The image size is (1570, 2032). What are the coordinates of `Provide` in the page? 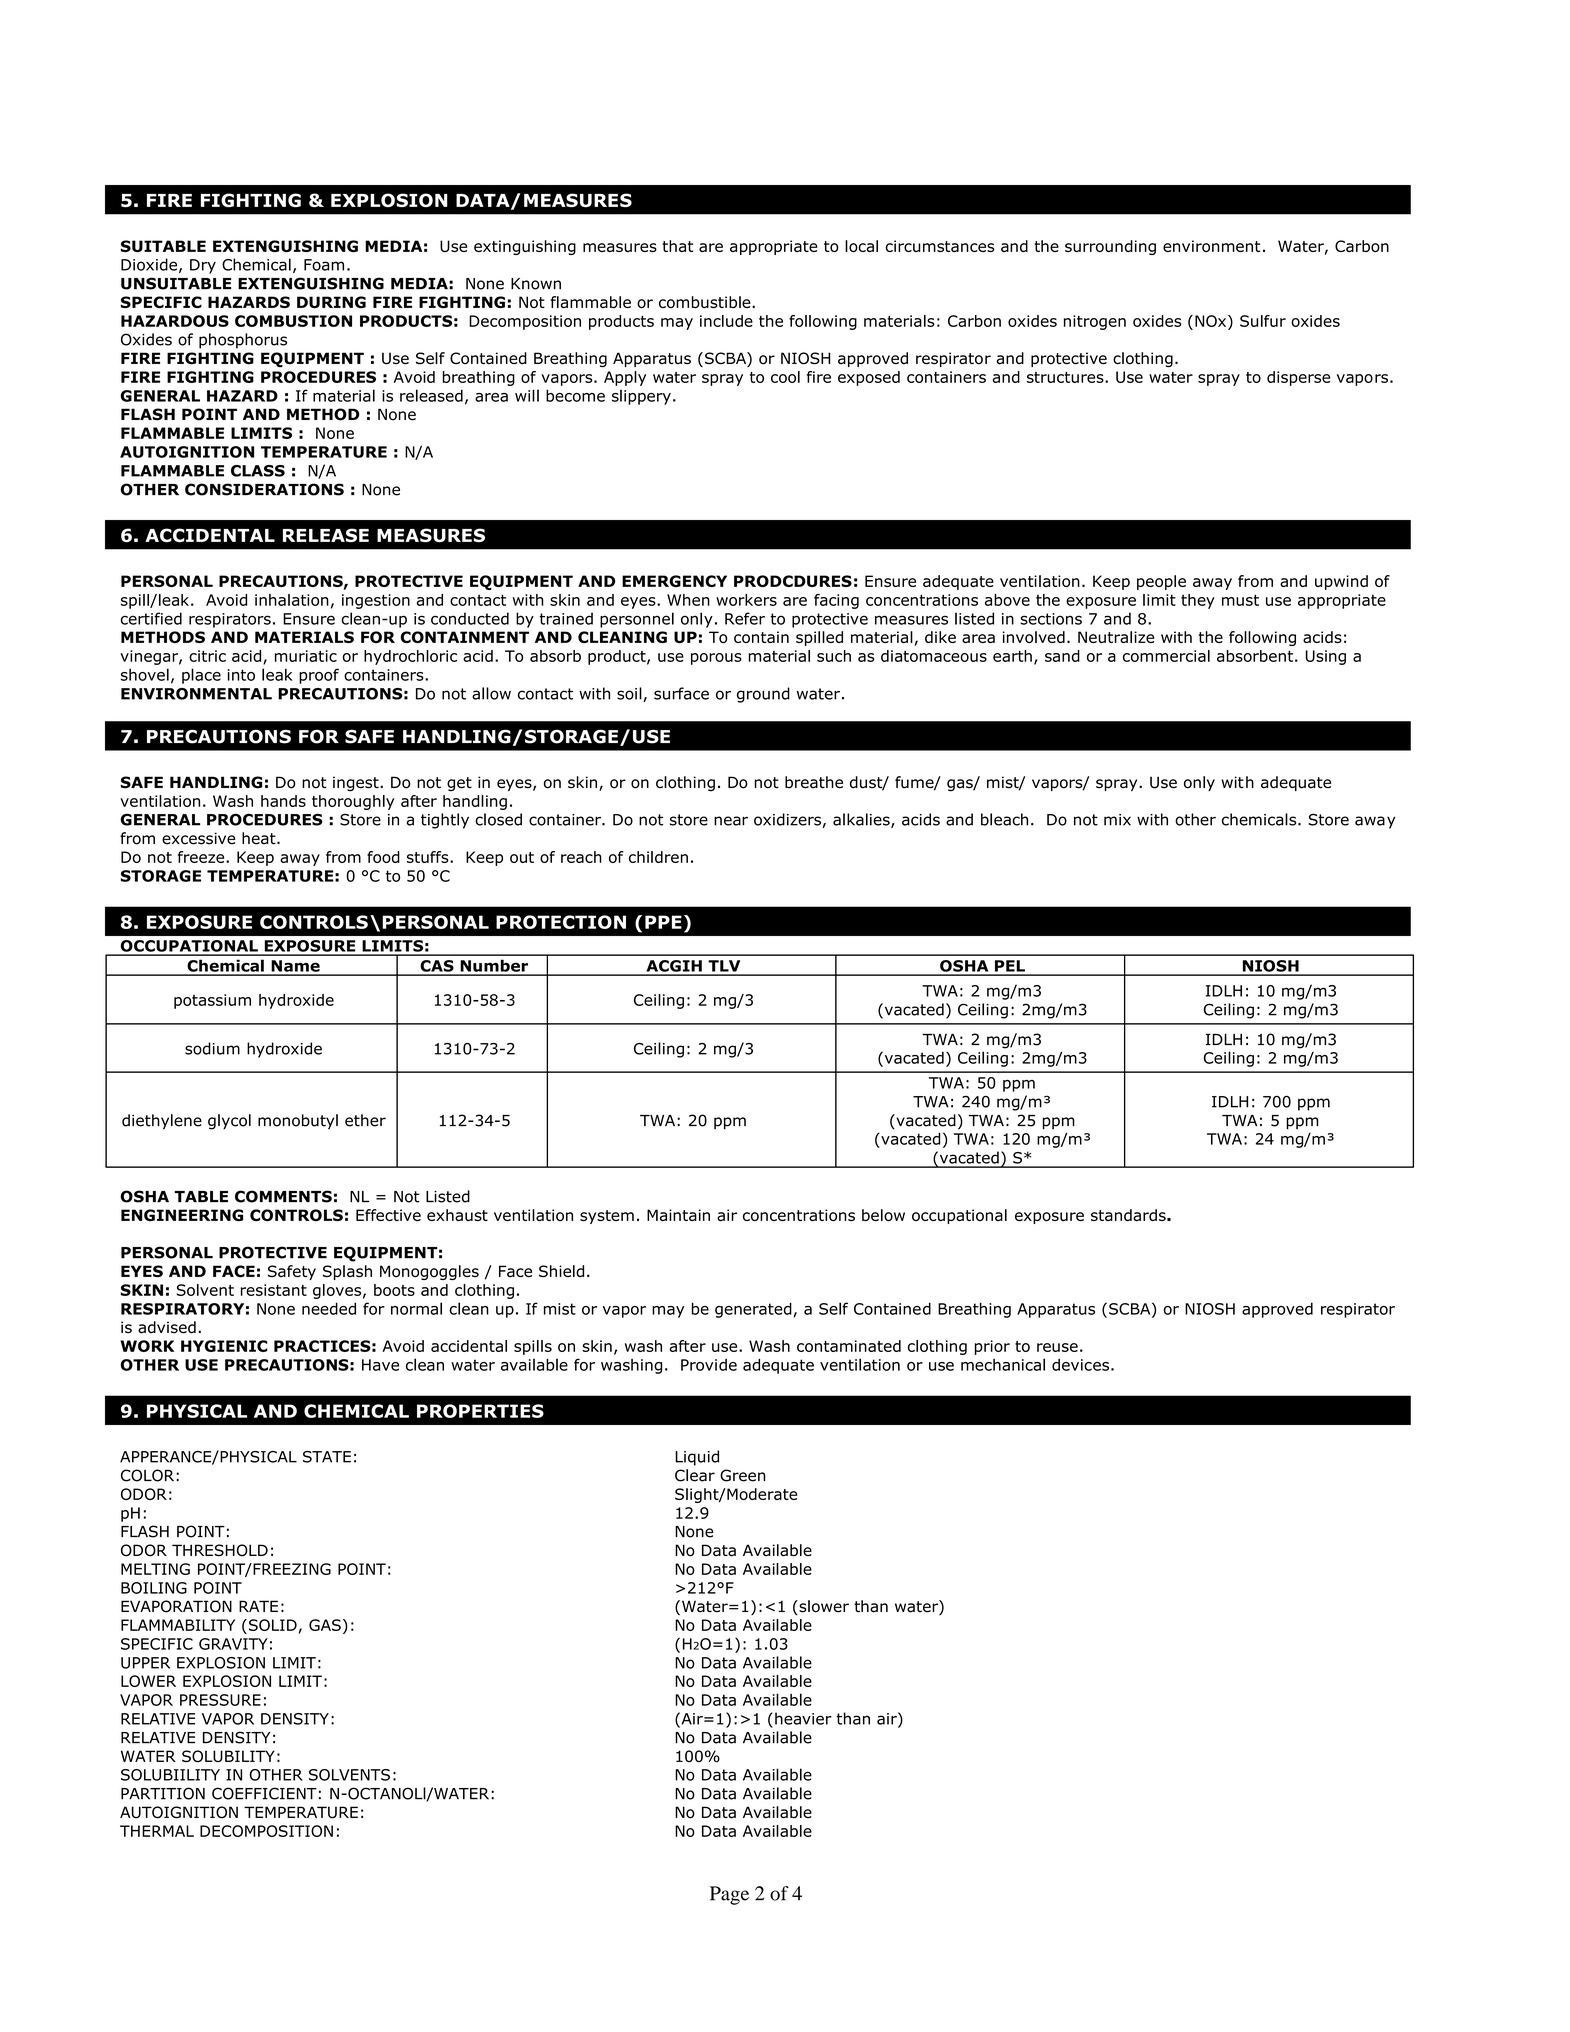 It's located at (709, 1365).
